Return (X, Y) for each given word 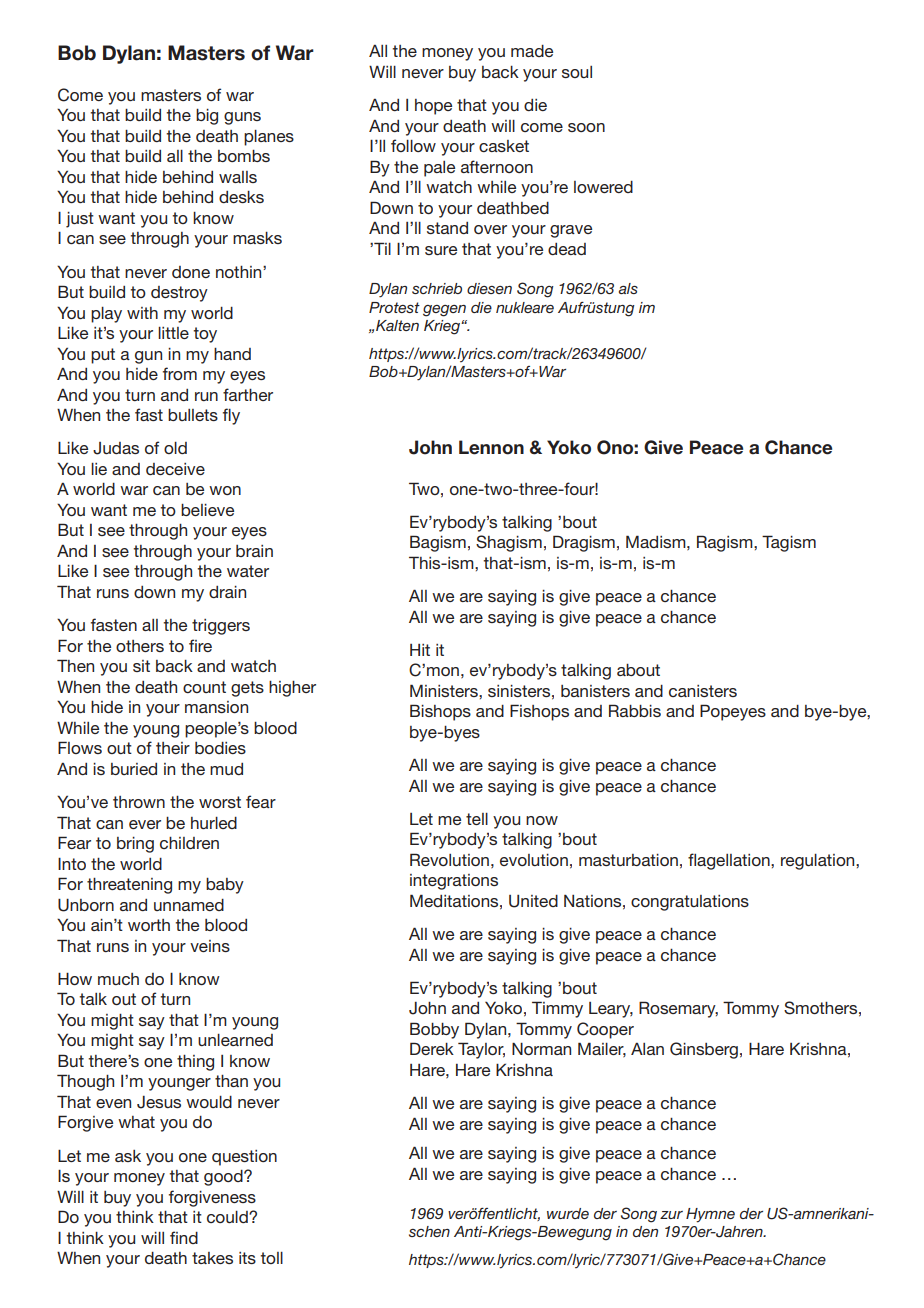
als (628, 288)
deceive (175, 469)
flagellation (730, 861)
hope (433, 107)
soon (586, 127)
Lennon (491, 447)
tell (477, 819)
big (207, 117)
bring (135, 845)
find (184, 1237)
